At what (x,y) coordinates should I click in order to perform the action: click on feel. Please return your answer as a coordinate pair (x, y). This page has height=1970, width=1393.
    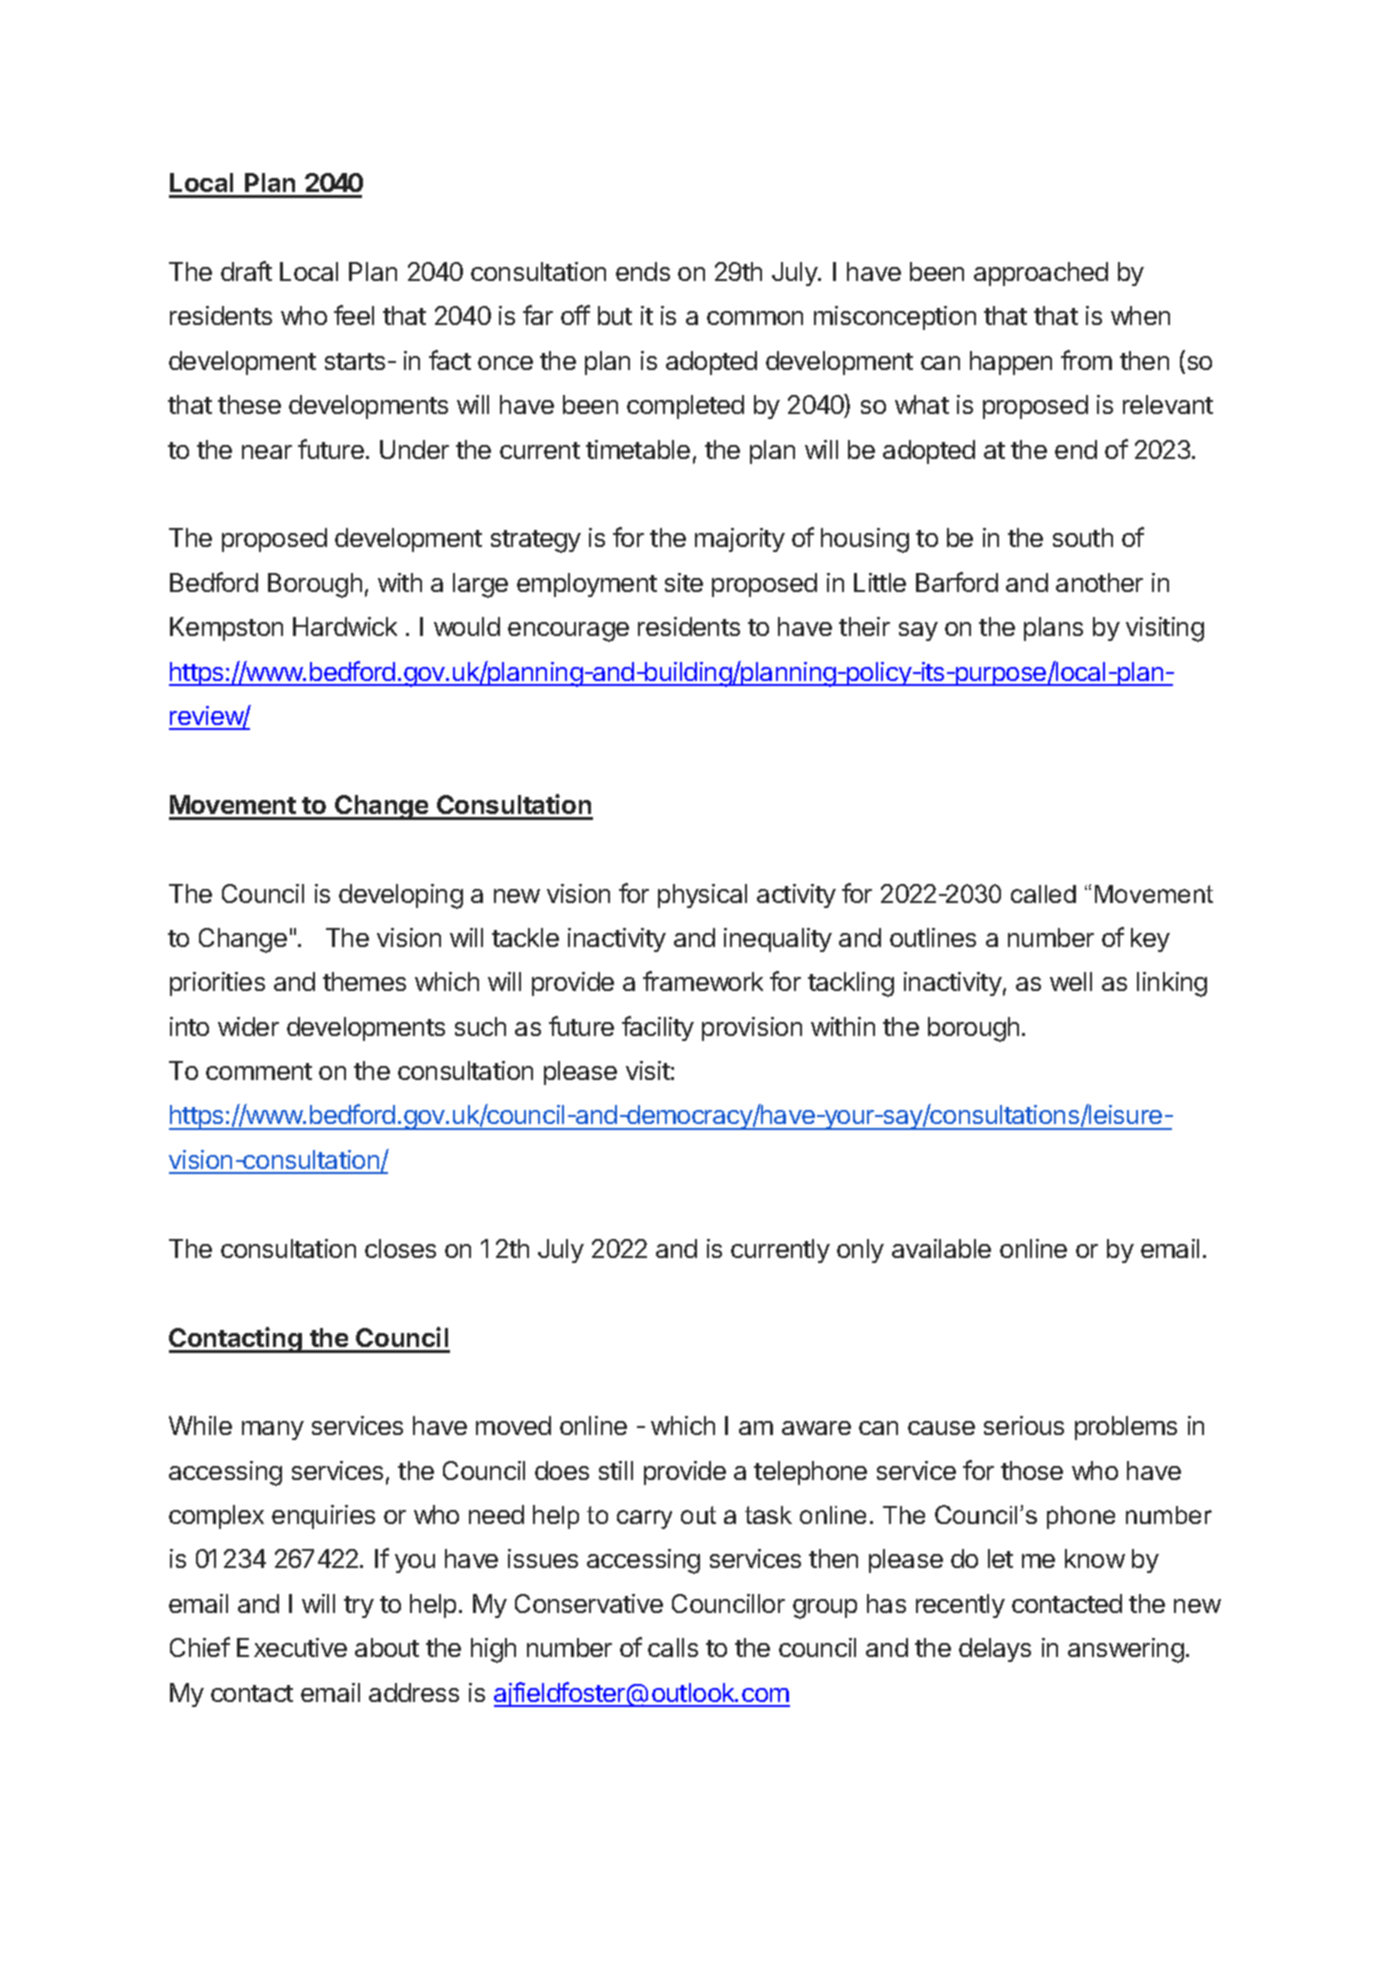
    Looking at the image, I should click on (354, 315).
